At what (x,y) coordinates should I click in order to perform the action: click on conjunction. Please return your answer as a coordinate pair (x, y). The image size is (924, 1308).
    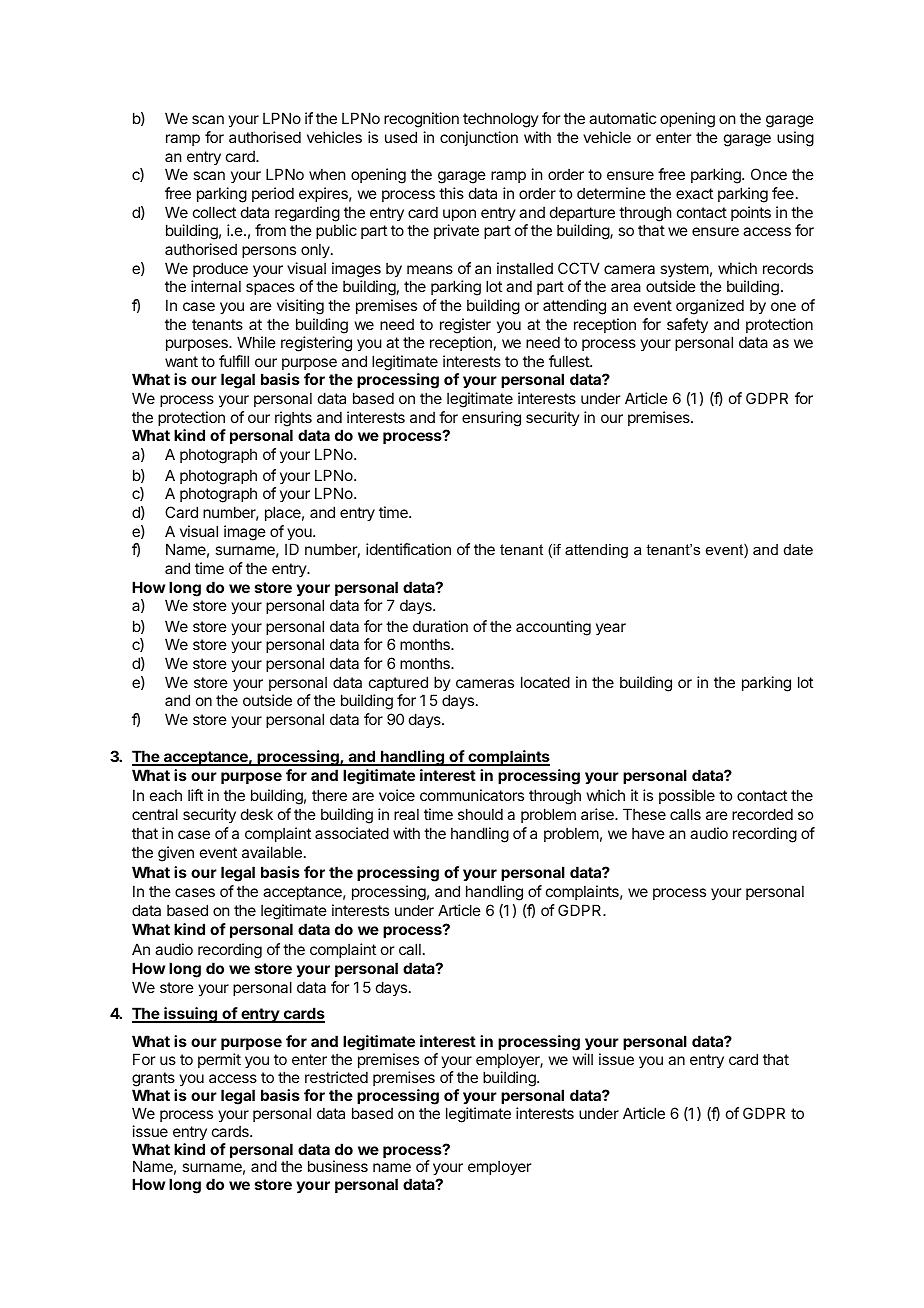
    Looking at the image, I should click on (479, 138).
